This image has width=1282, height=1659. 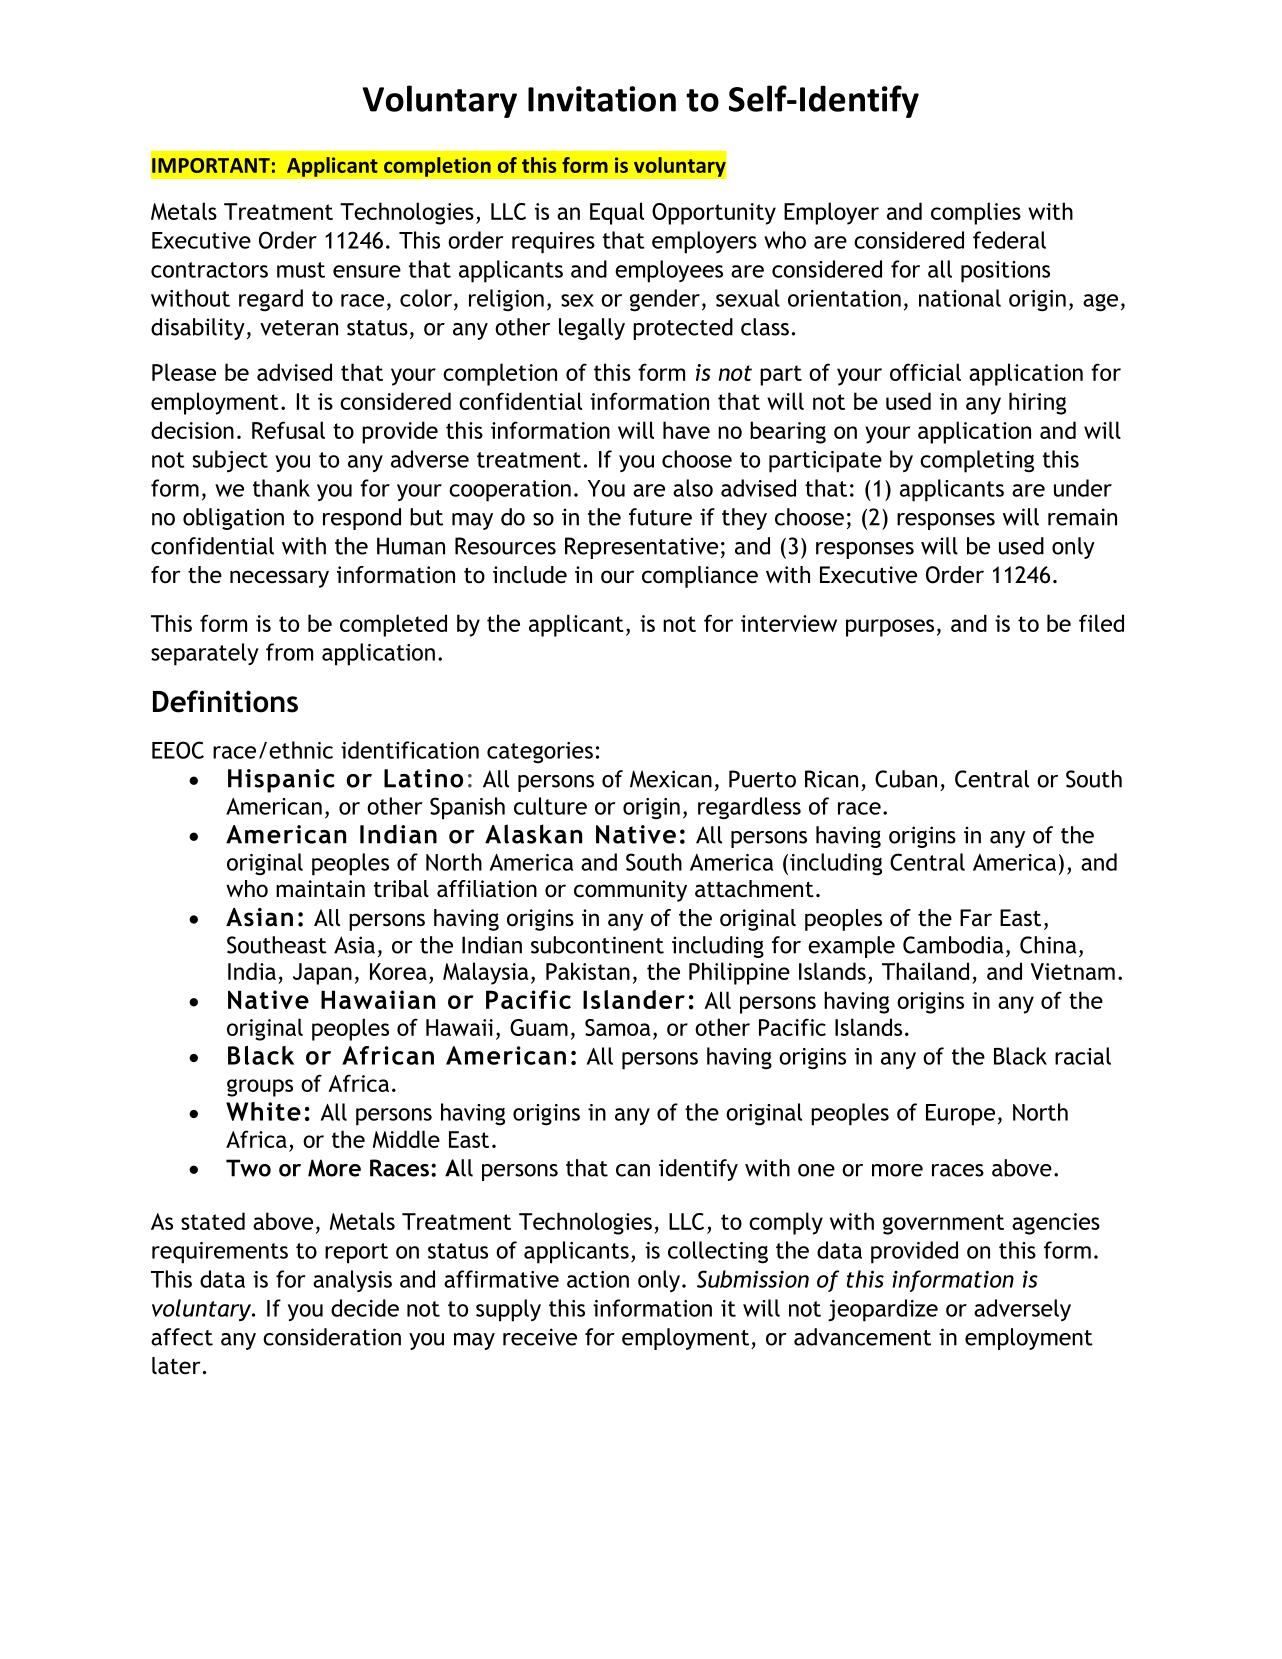 I want to click on remain, so click(x=1082, y=517).
